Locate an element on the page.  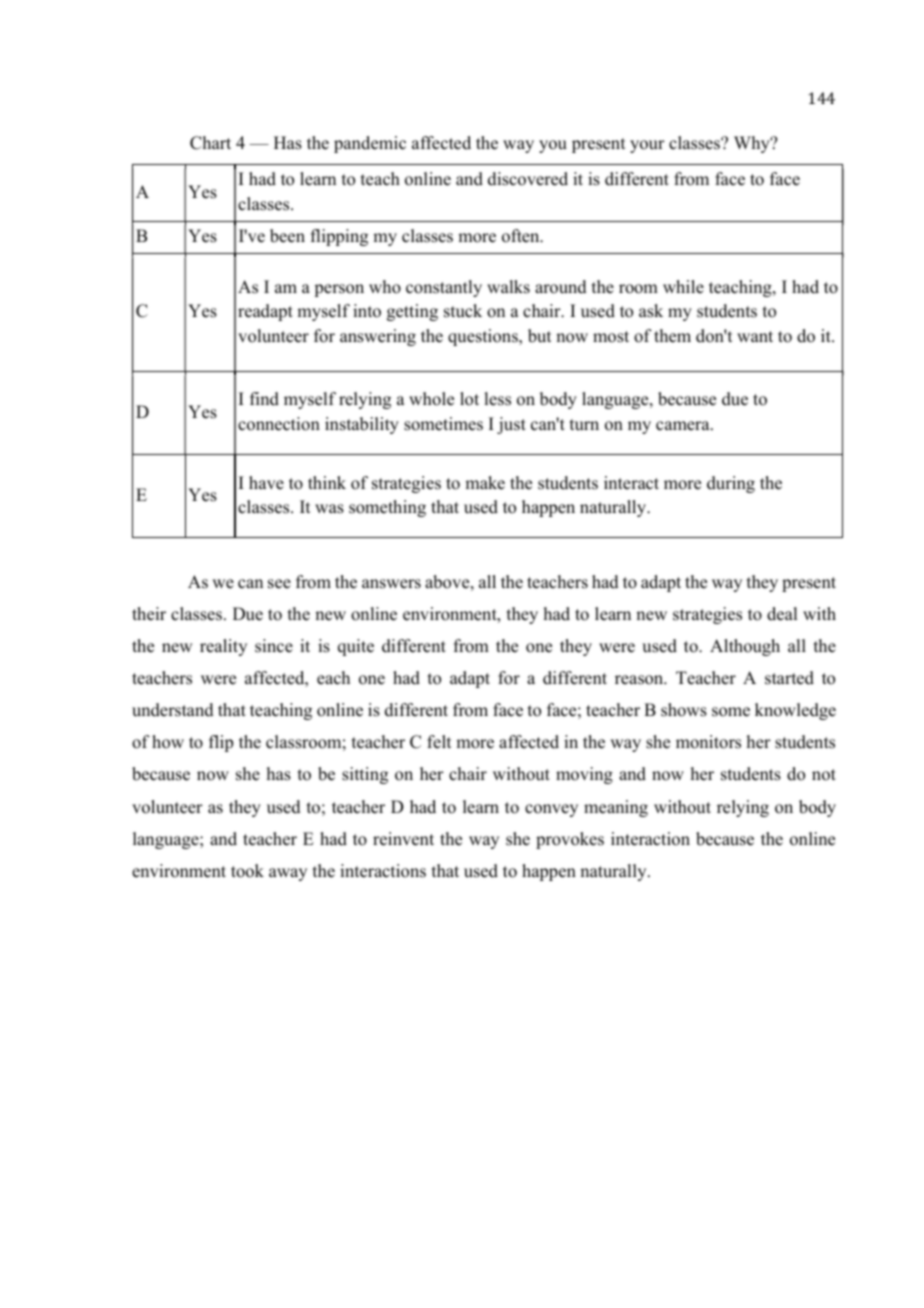
answers is located at coordinates (391, 584).
